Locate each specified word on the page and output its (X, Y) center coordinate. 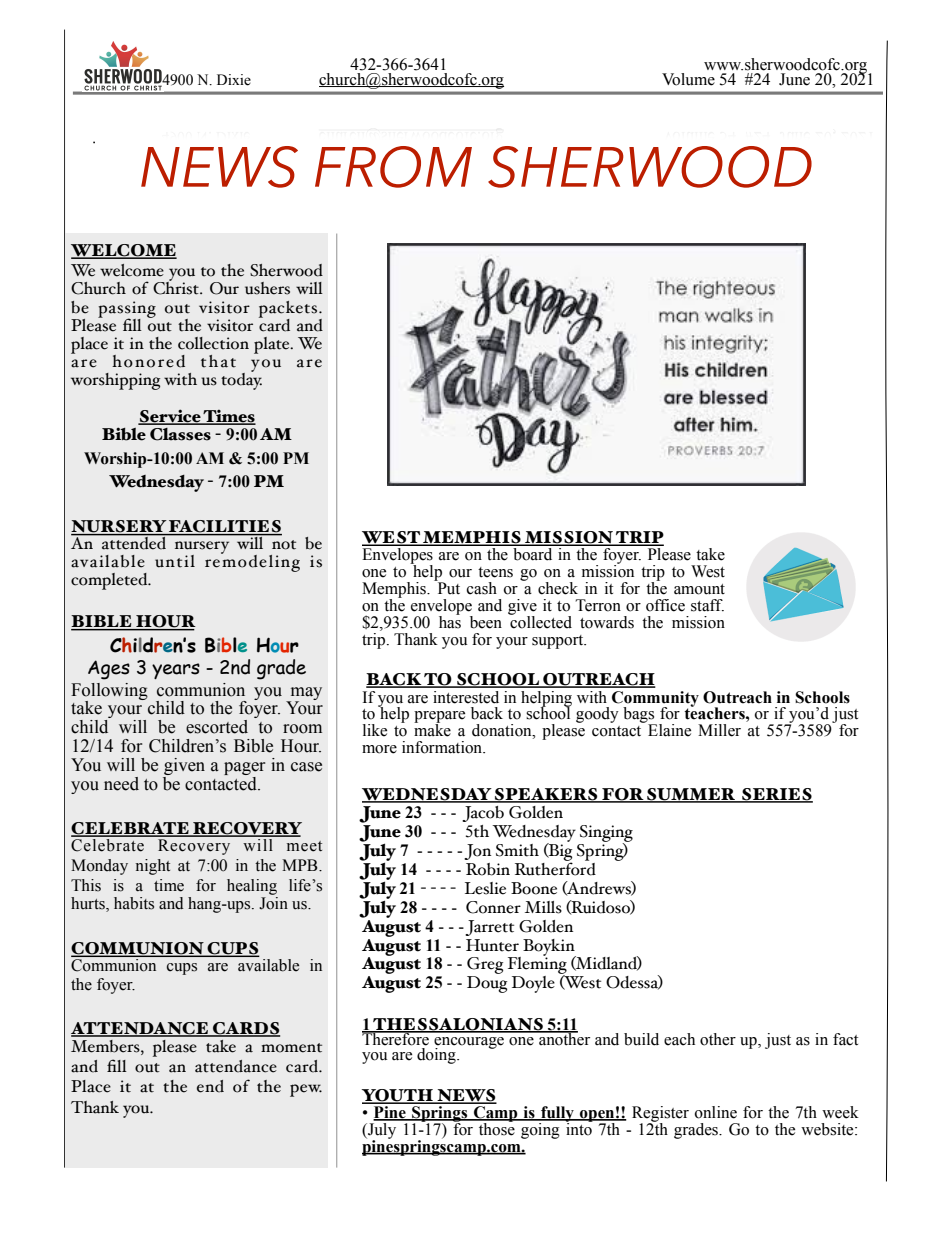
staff (707, 605)
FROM (393, 167)
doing (437, 1056)
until (175, 561)
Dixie (234, 80)
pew (306, 1090)
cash (482, 588)
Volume (688, 79)
